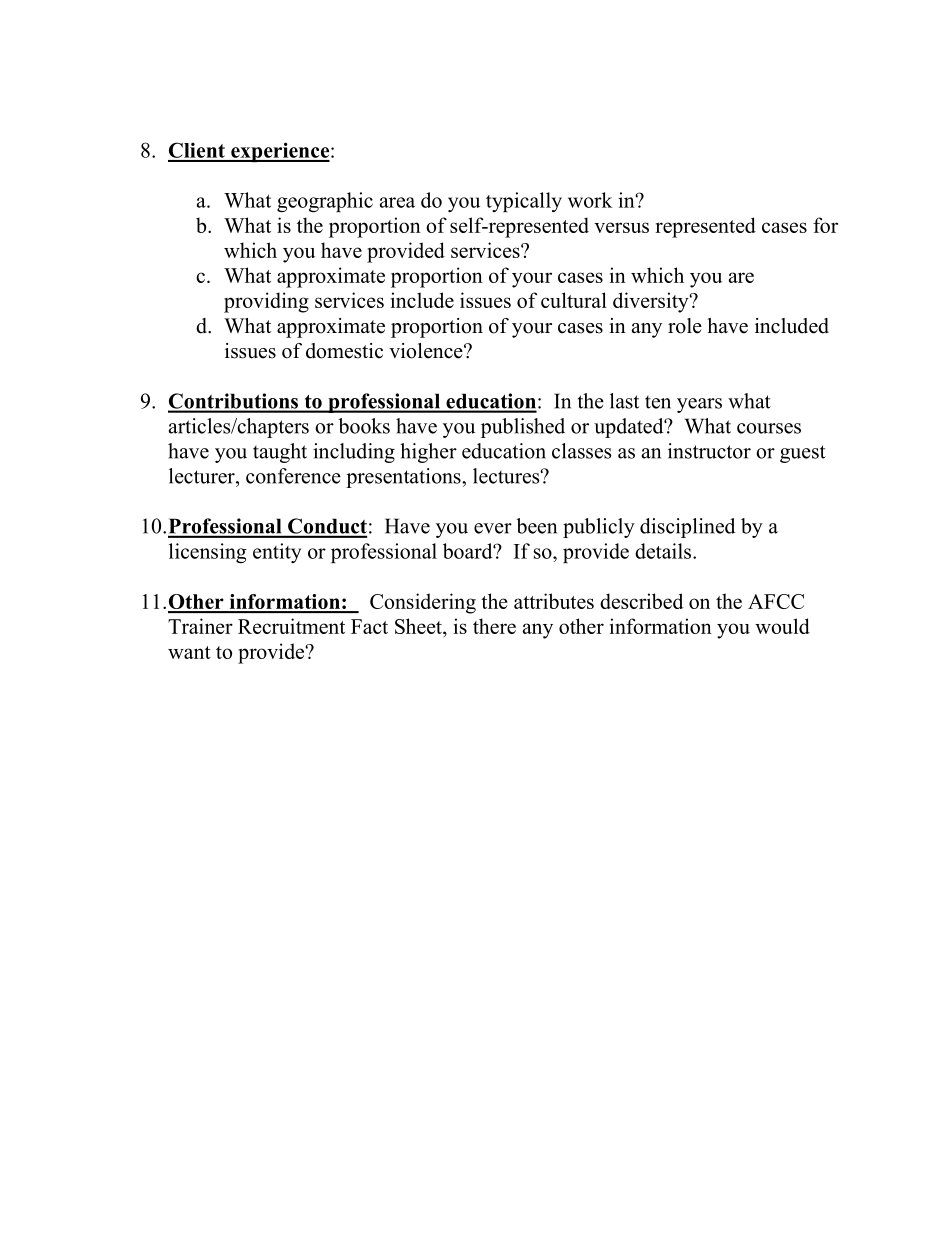  What do you see at coordinates (291, 626) in the screenshot?
I see `Recruitment` at bounding box center [291, 626].
